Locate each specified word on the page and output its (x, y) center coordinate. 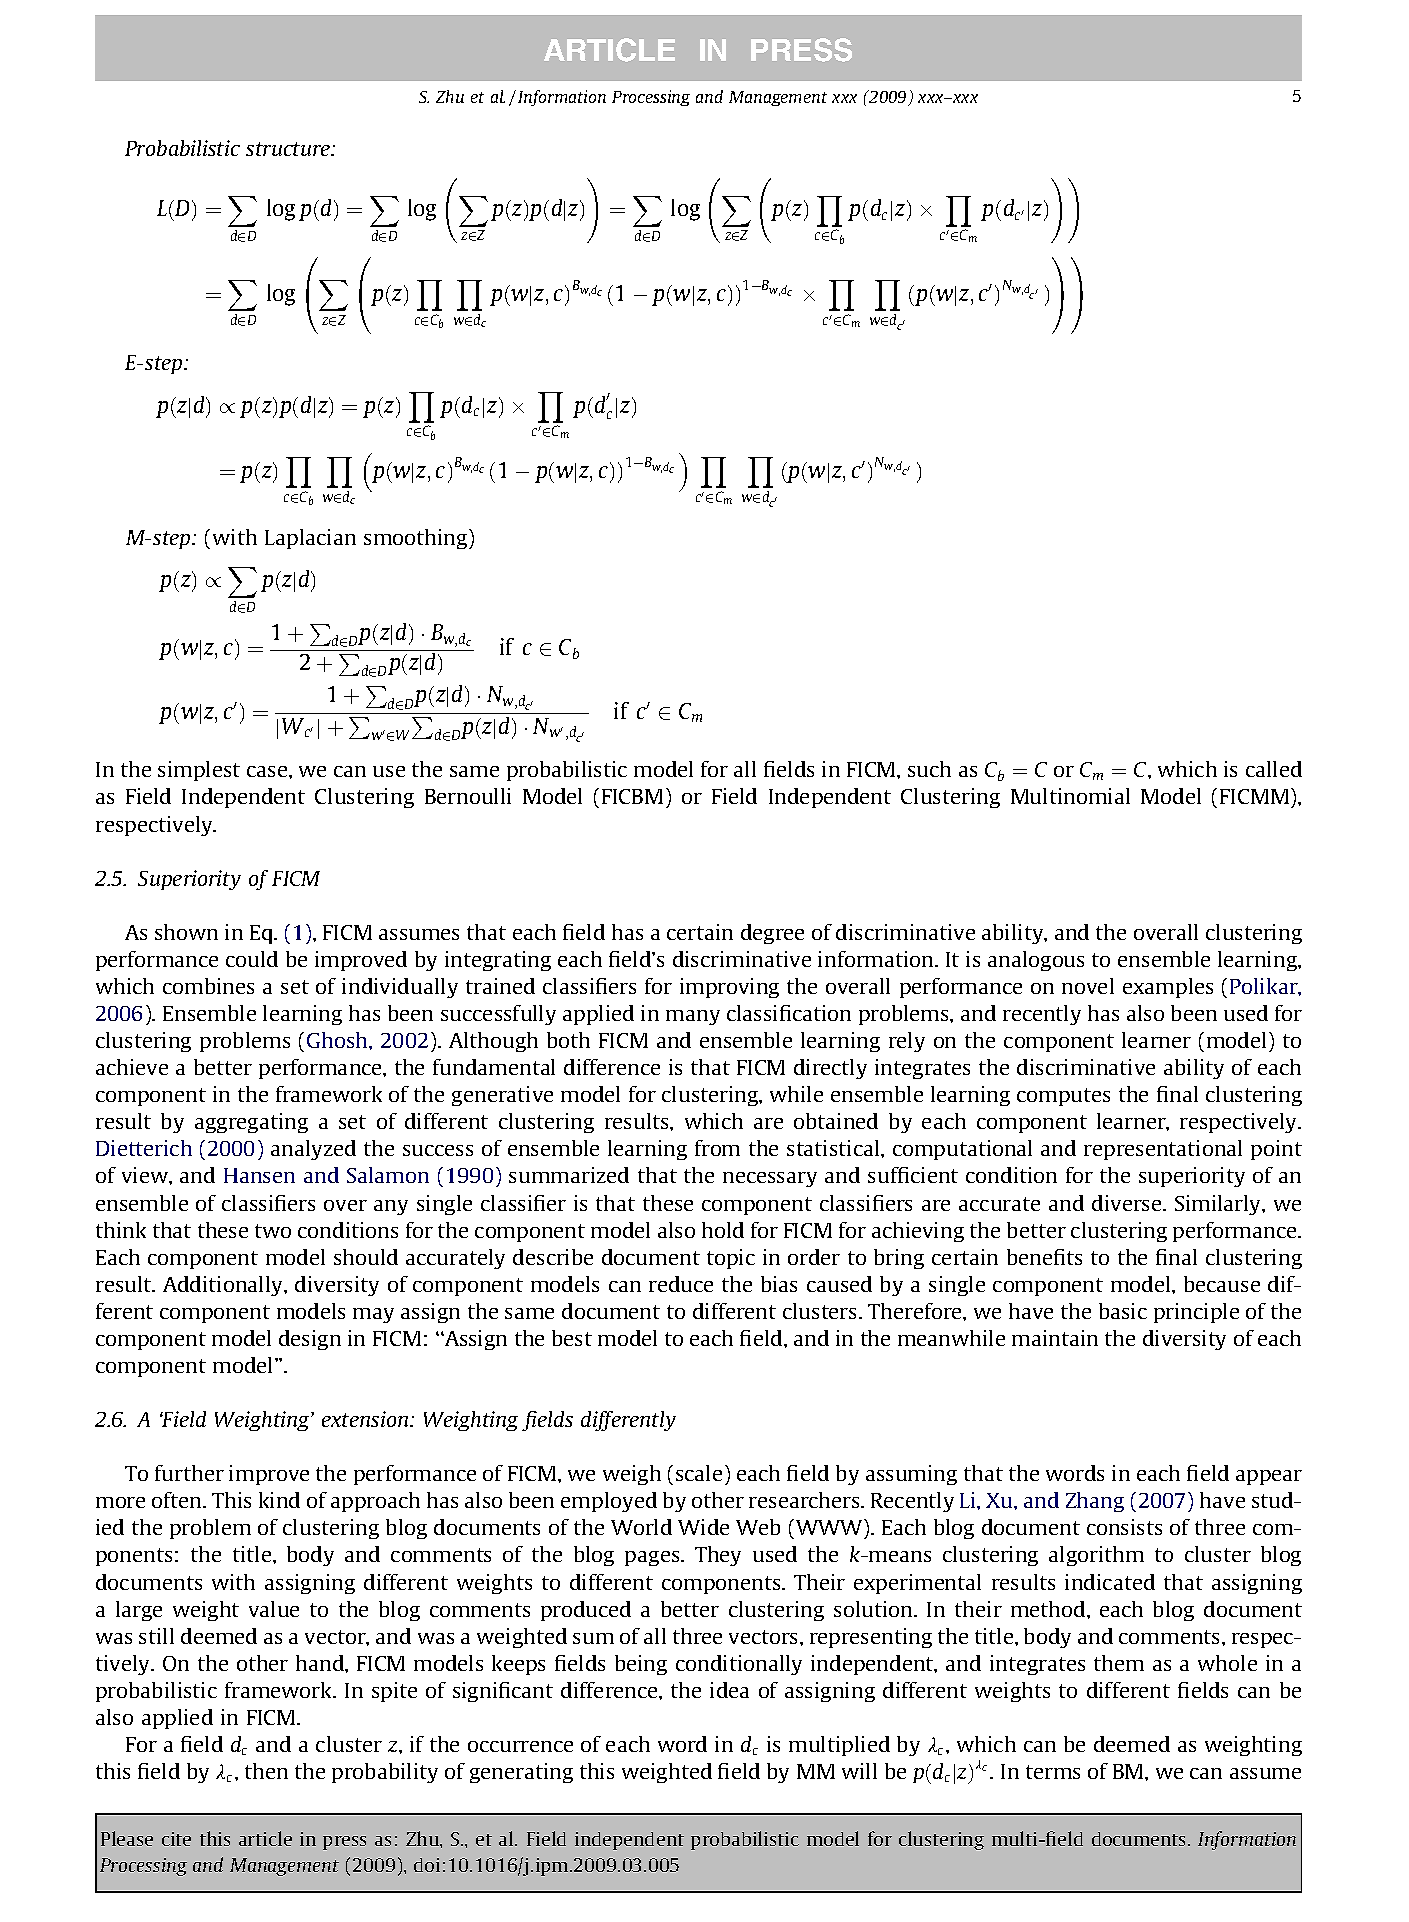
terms (1053, 1772)
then (266, 1771)
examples (1168, 988)
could (252, 959)
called (1274, 769)
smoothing (417, 539)
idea (729, 1690)
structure (289, 149)
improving (729, 988)
